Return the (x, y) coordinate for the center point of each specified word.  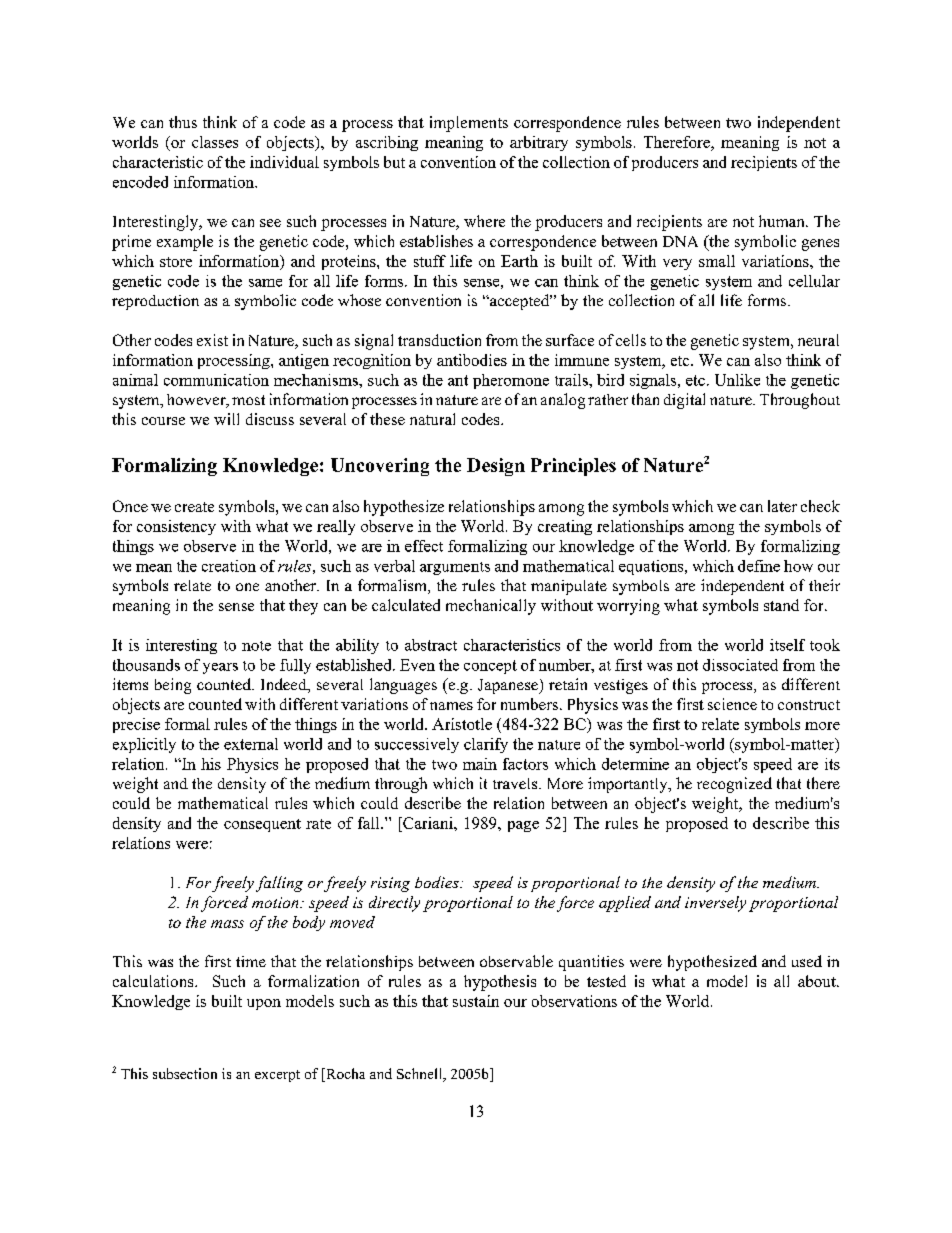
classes (215, 142)
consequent (262, 825)
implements (469, 124)
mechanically (491, 607)
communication (216, 380)
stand (781, 605)
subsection (185, 1073)
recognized (734, 785)
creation (229, 566)
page (523, 826)
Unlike (737, 380)
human (783, 221)
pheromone (511, 381)
